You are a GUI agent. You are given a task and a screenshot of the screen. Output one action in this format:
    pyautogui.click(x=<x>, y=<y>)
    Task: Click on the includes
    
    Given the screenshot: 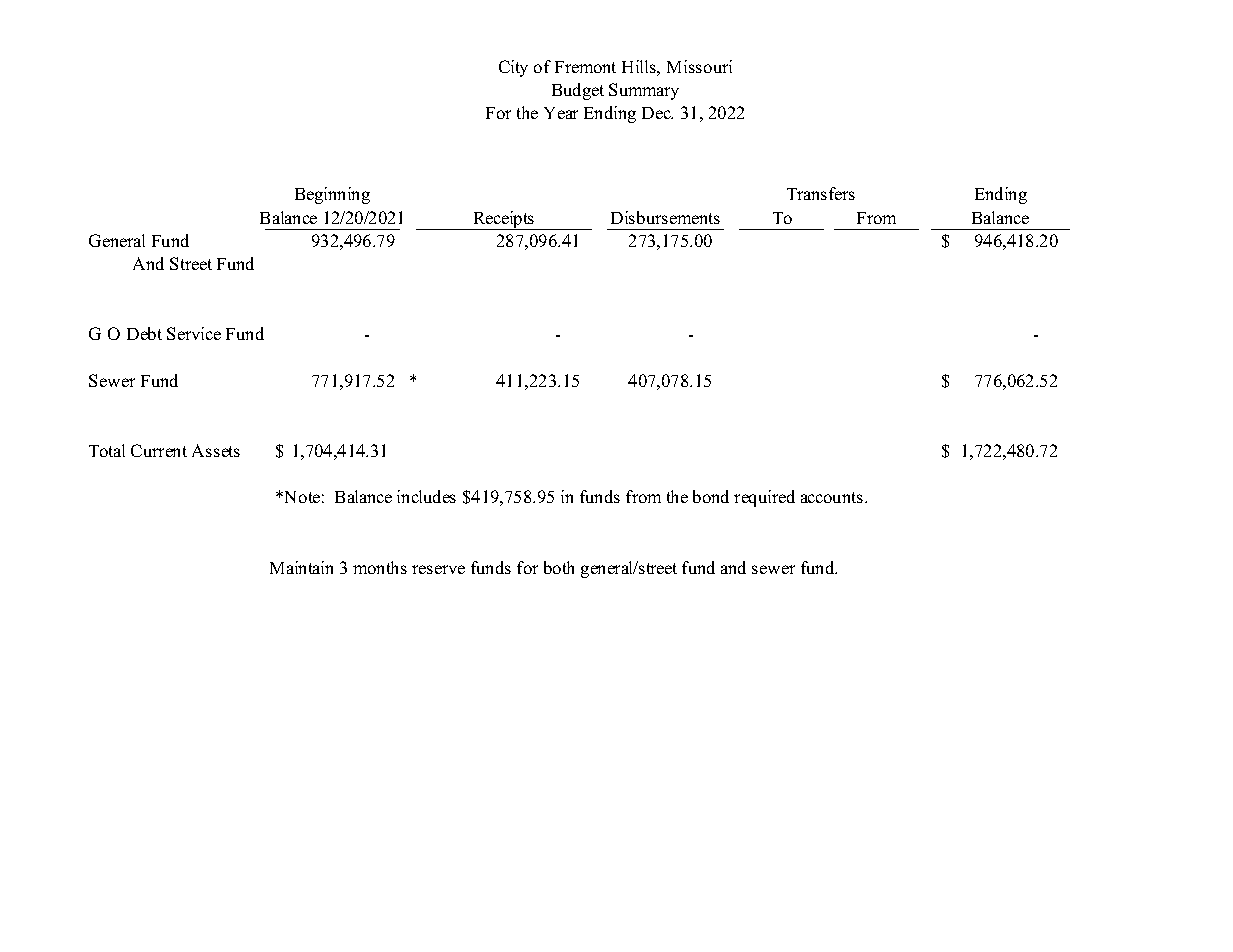 What is the action you would take?
    pyautogui.click(x=426, y=496)
